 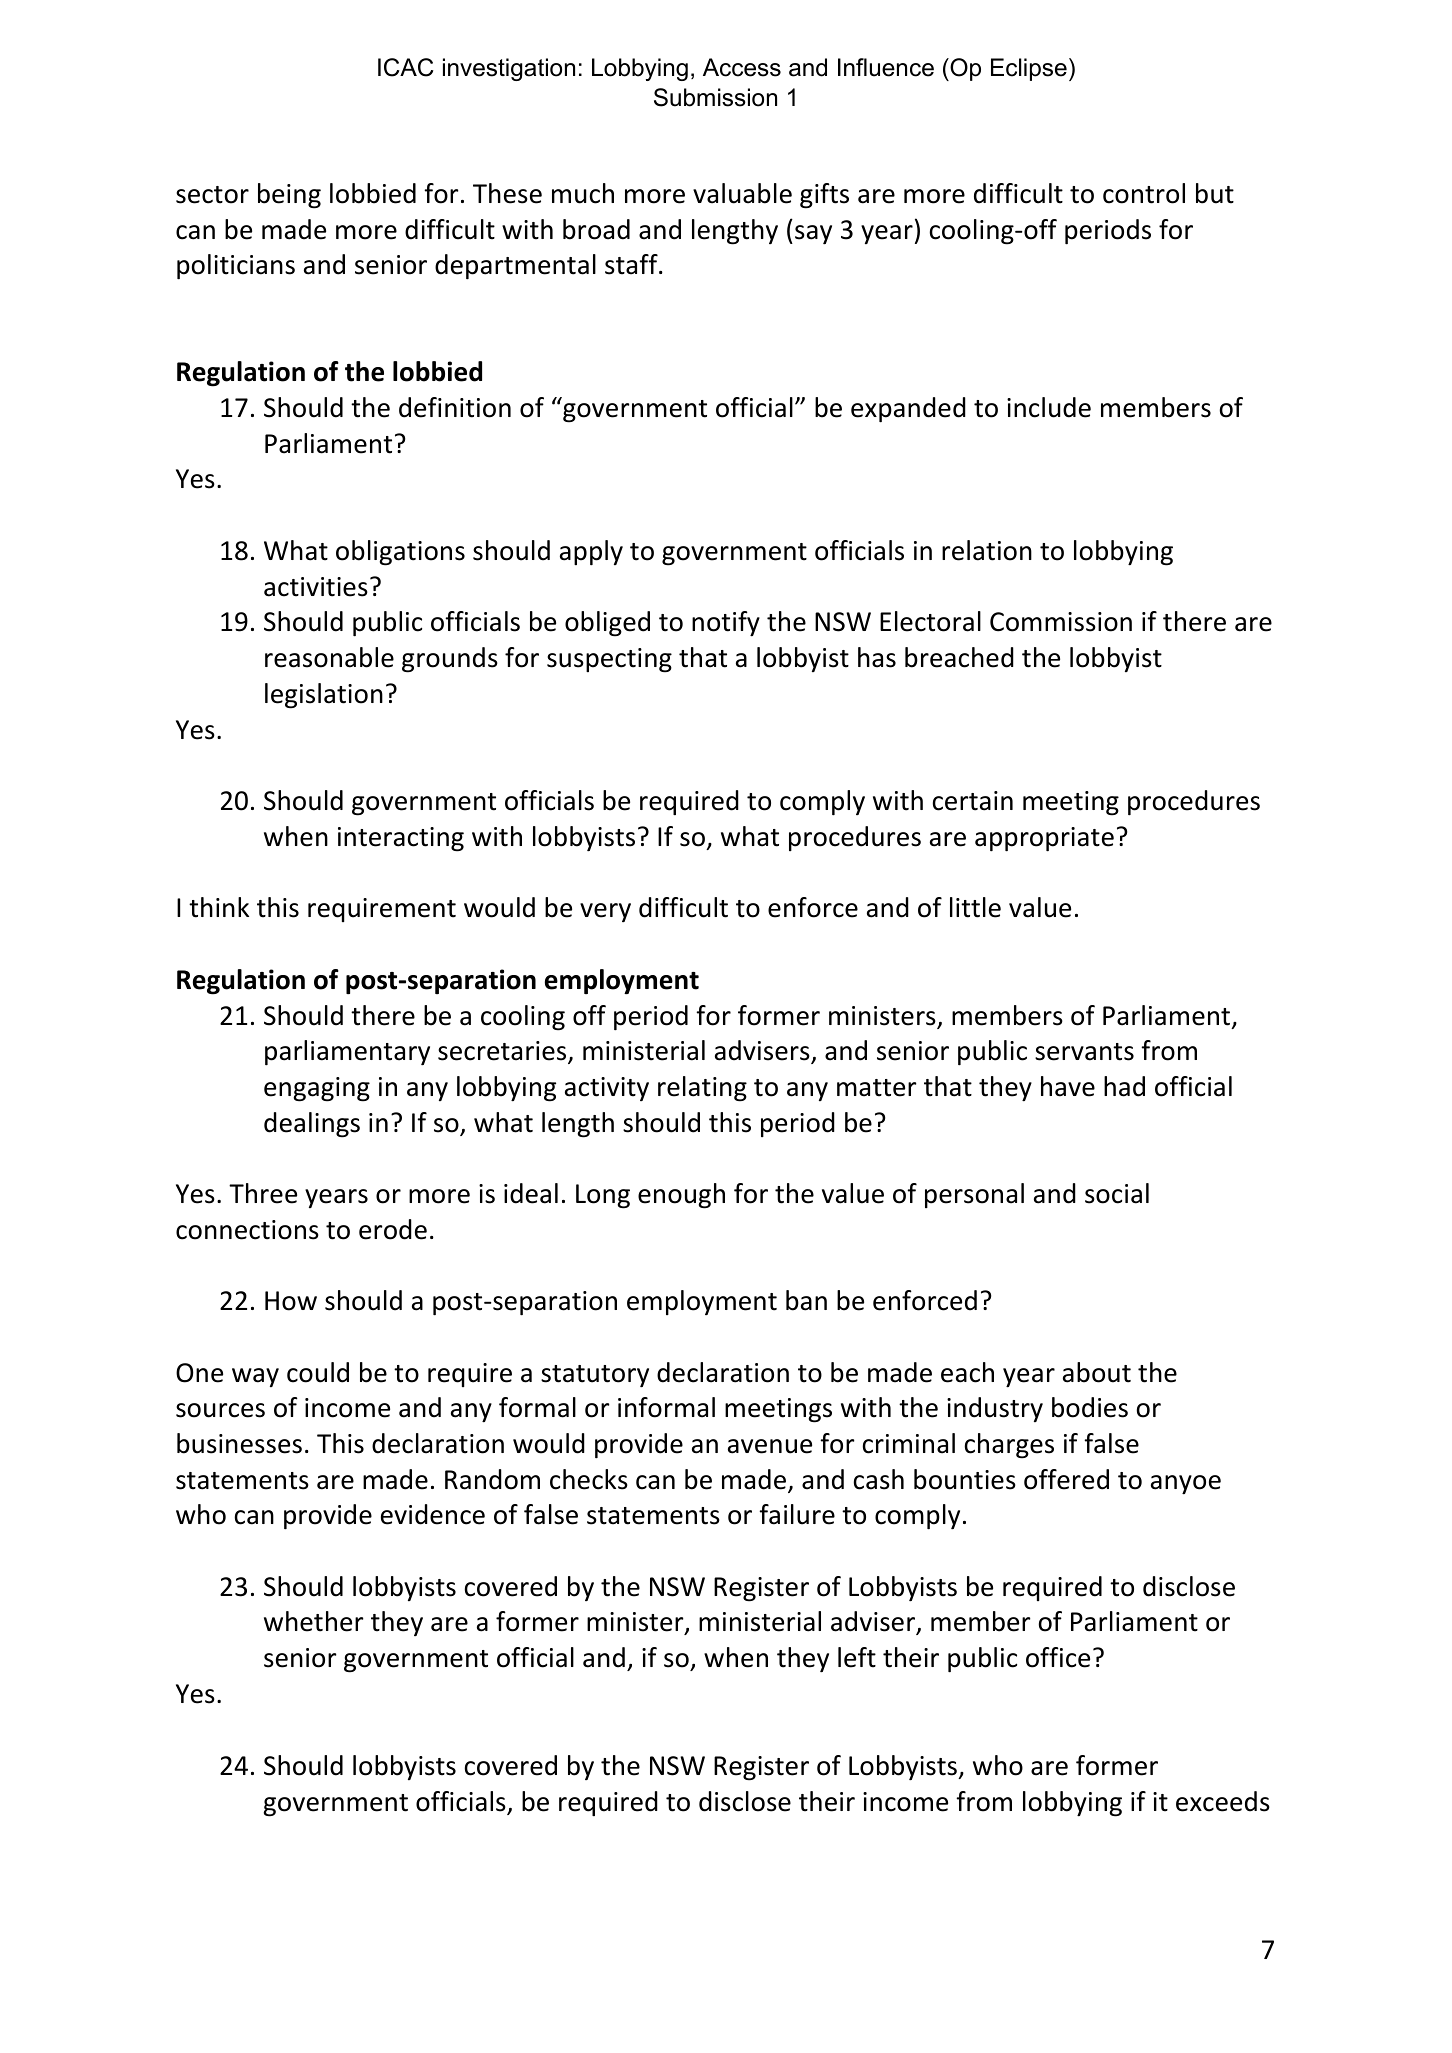 What do you see at coordinates (318, 1372) in the document?
I see `could` at bounding box center [318, 1372].
